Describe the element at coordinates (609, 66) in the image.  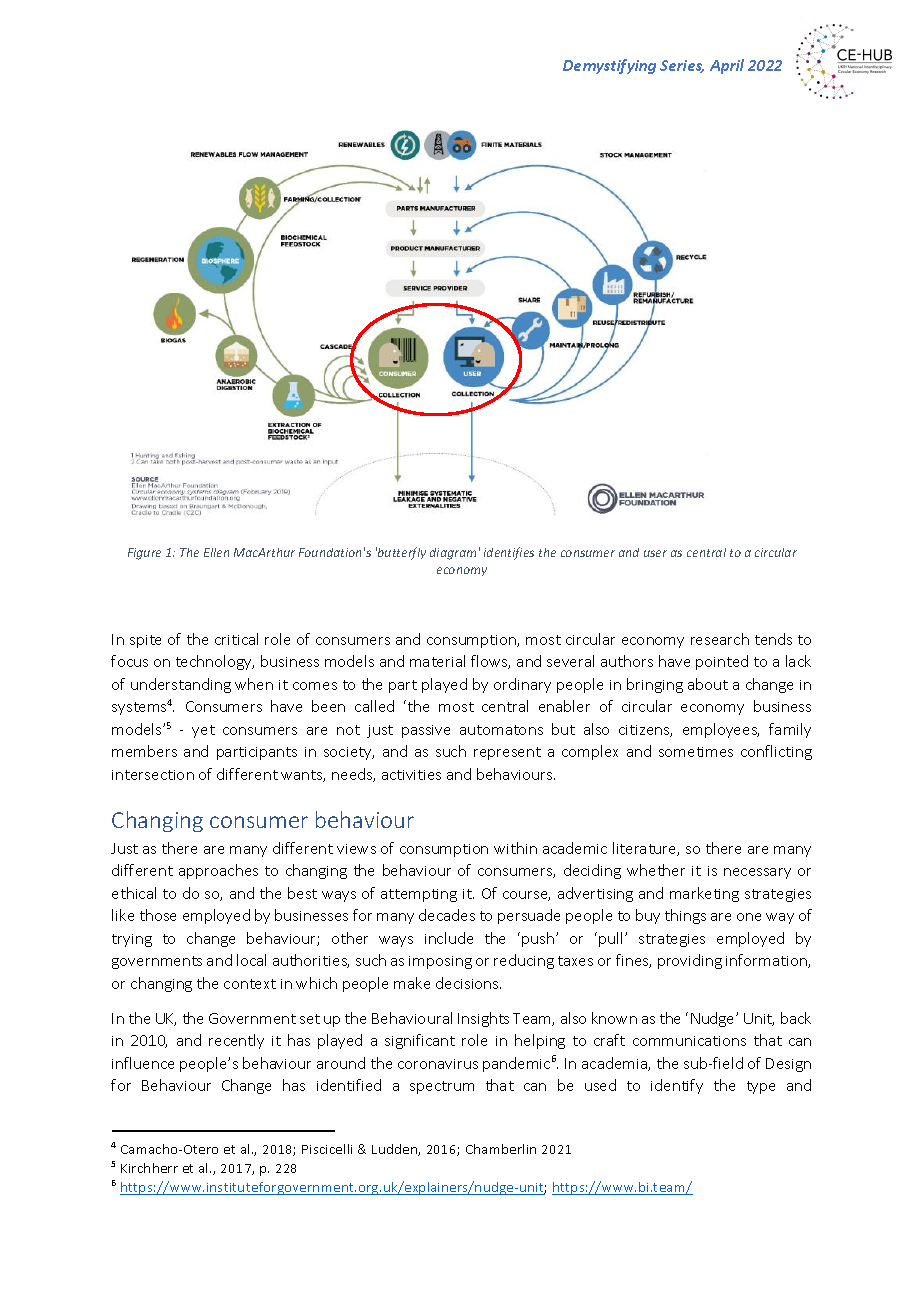
I see `Demystifying` at that location.
